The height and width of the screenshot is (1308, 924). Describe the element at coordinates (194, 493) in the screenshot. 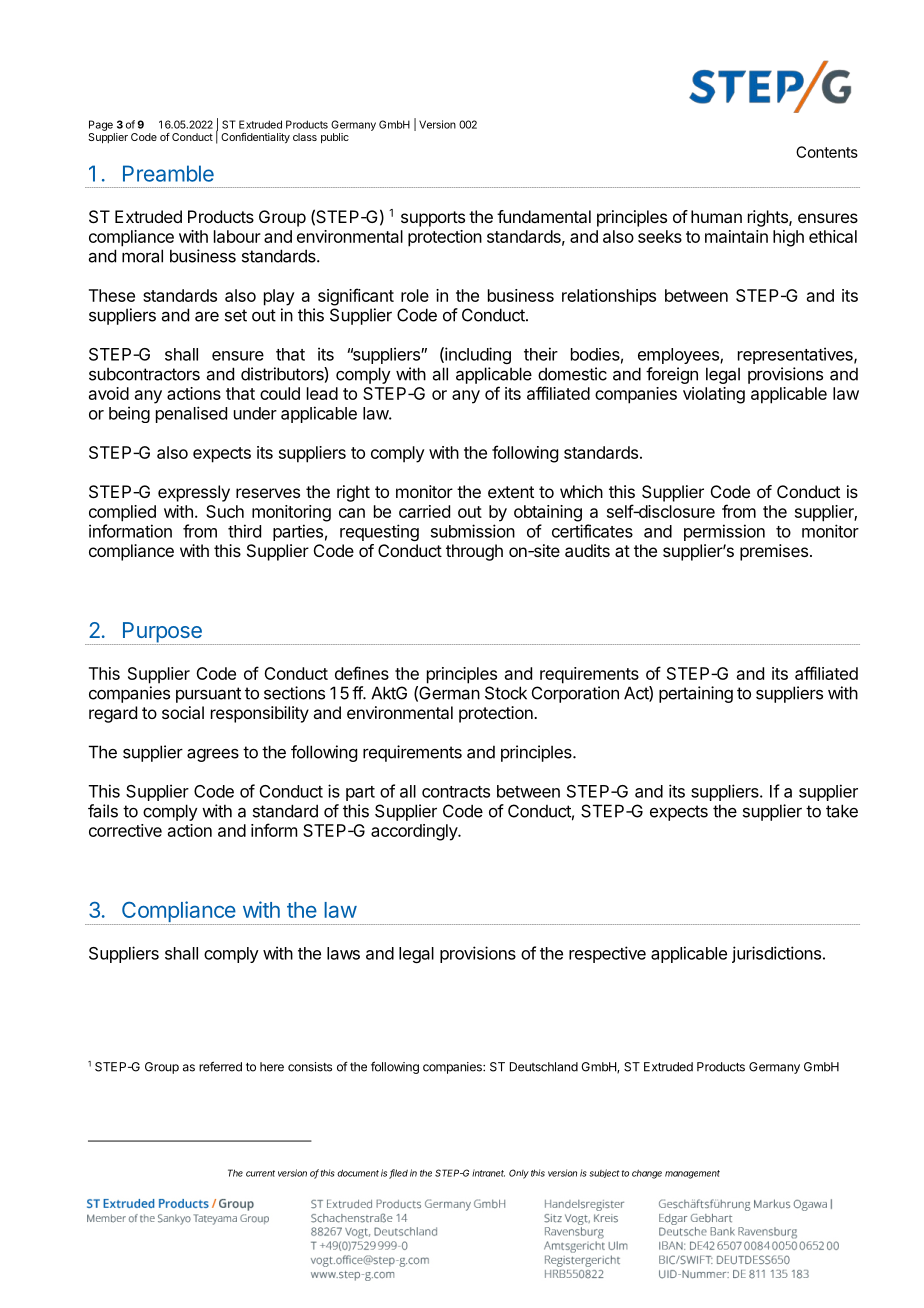

I see `expressly` at that location.
